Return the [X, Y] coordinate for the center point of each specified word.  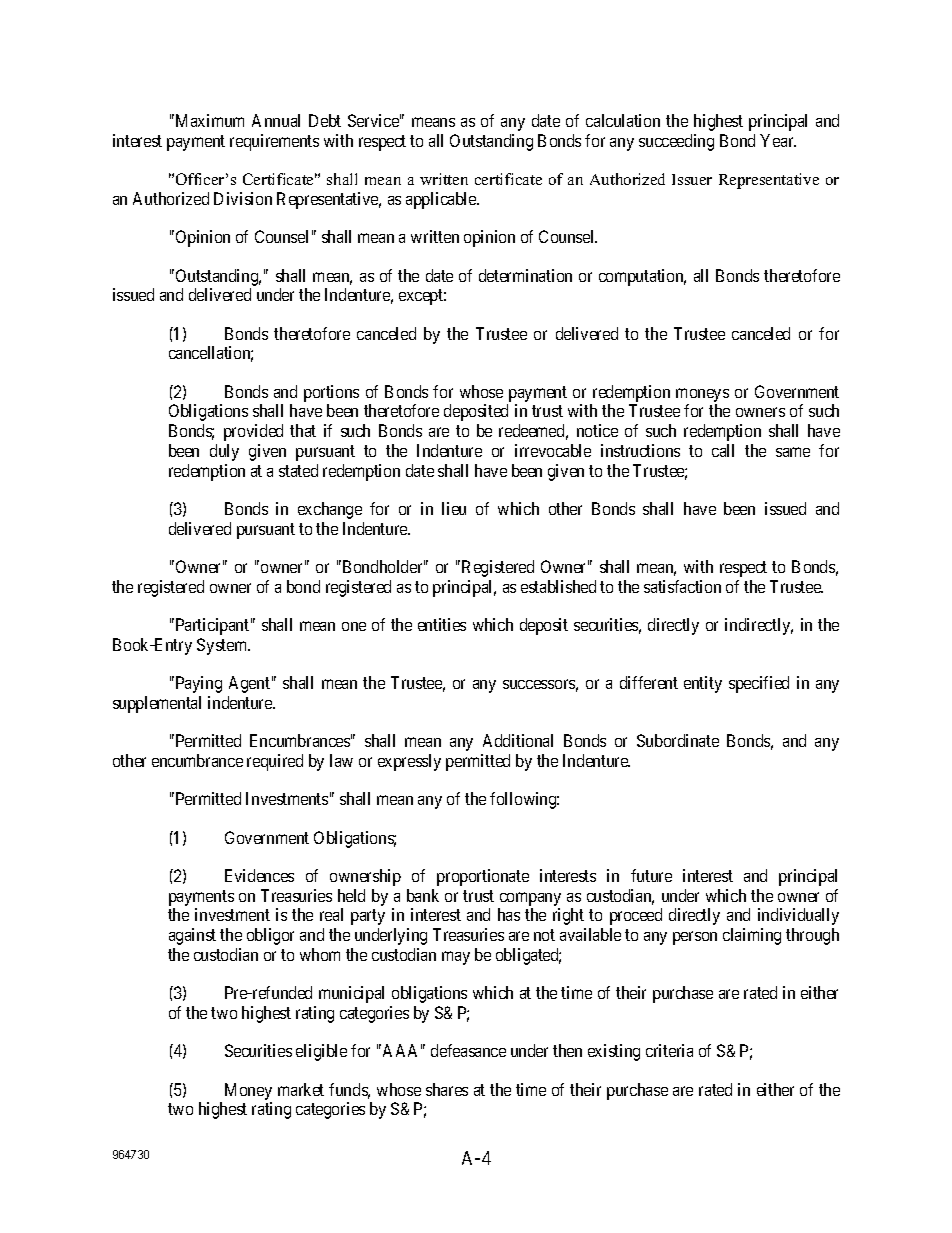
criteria [669, 1050]
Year [778, 140]
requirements [274, 142]
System [223, 646]
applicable [442, 200]
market [301, 1089]
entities [442, 624]
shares [447, 1089]
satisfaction [682, 586]
